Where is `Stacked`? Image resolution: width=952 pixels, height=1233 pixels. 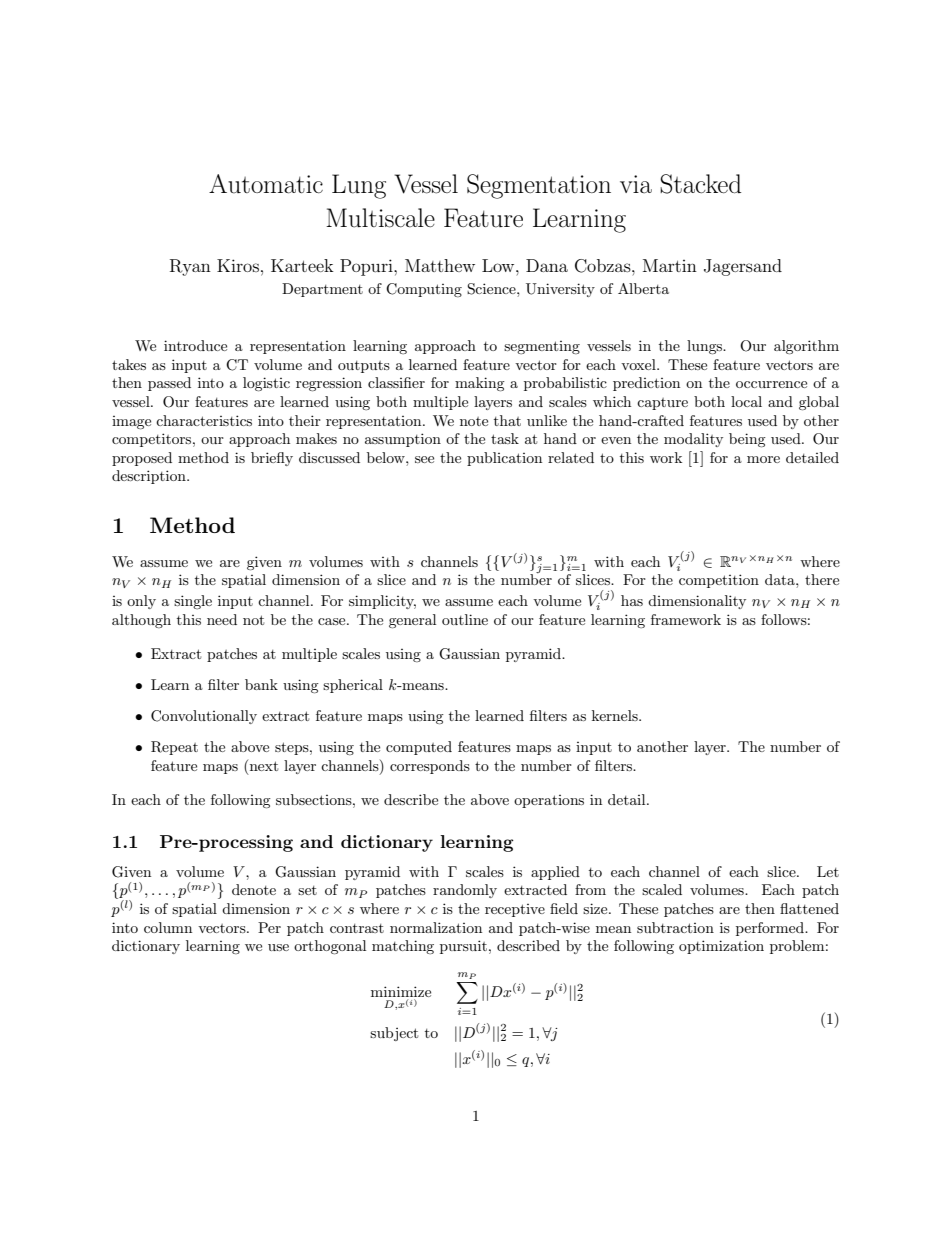 Stacked is located at coordinates (700, 184).
